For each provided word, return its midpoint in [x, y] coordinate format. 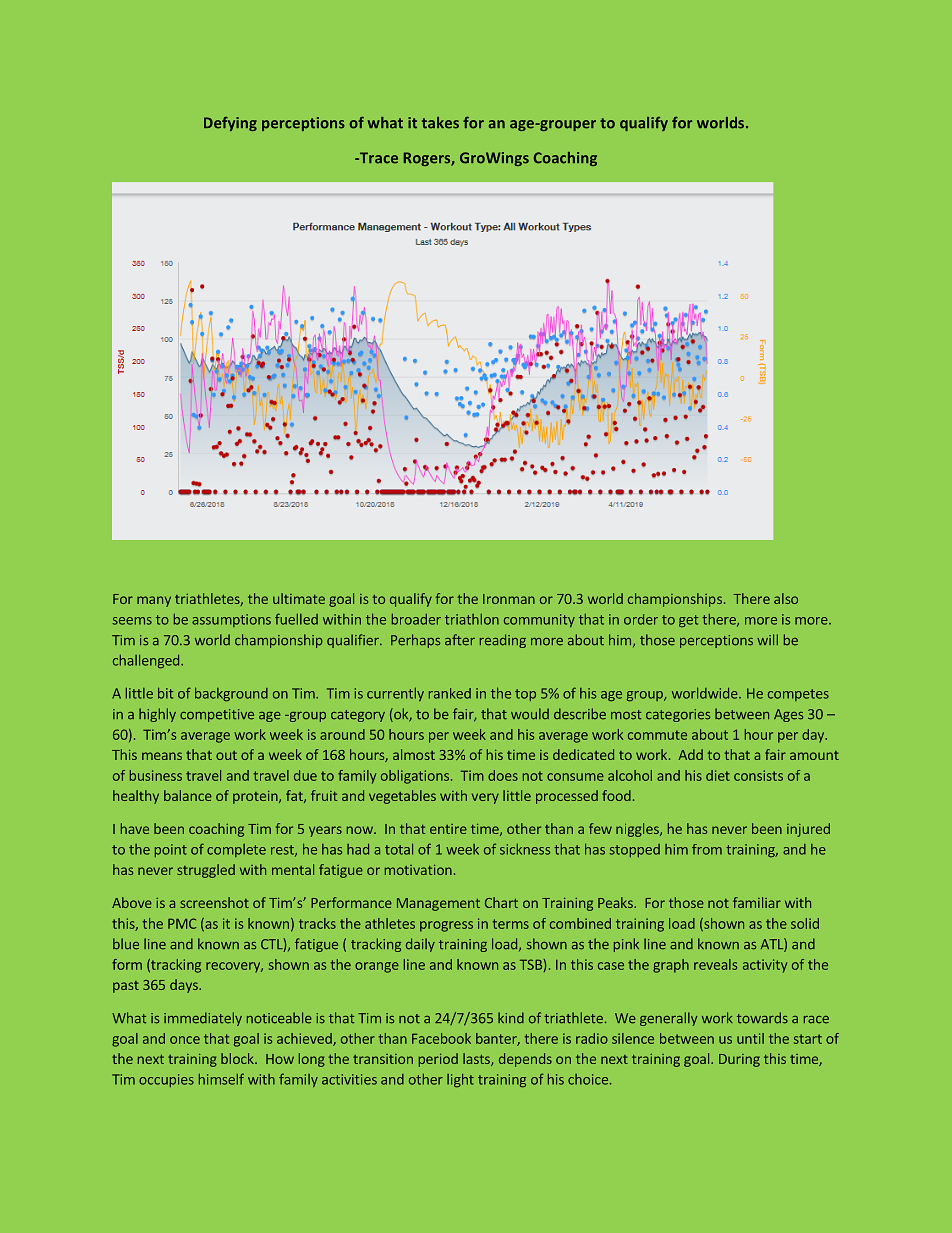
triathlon [472, 619]
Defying [230, 124]
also [786, 598]
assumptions [231, 620]
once [185, 1040]
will [767, 639]
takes [440, 123]
